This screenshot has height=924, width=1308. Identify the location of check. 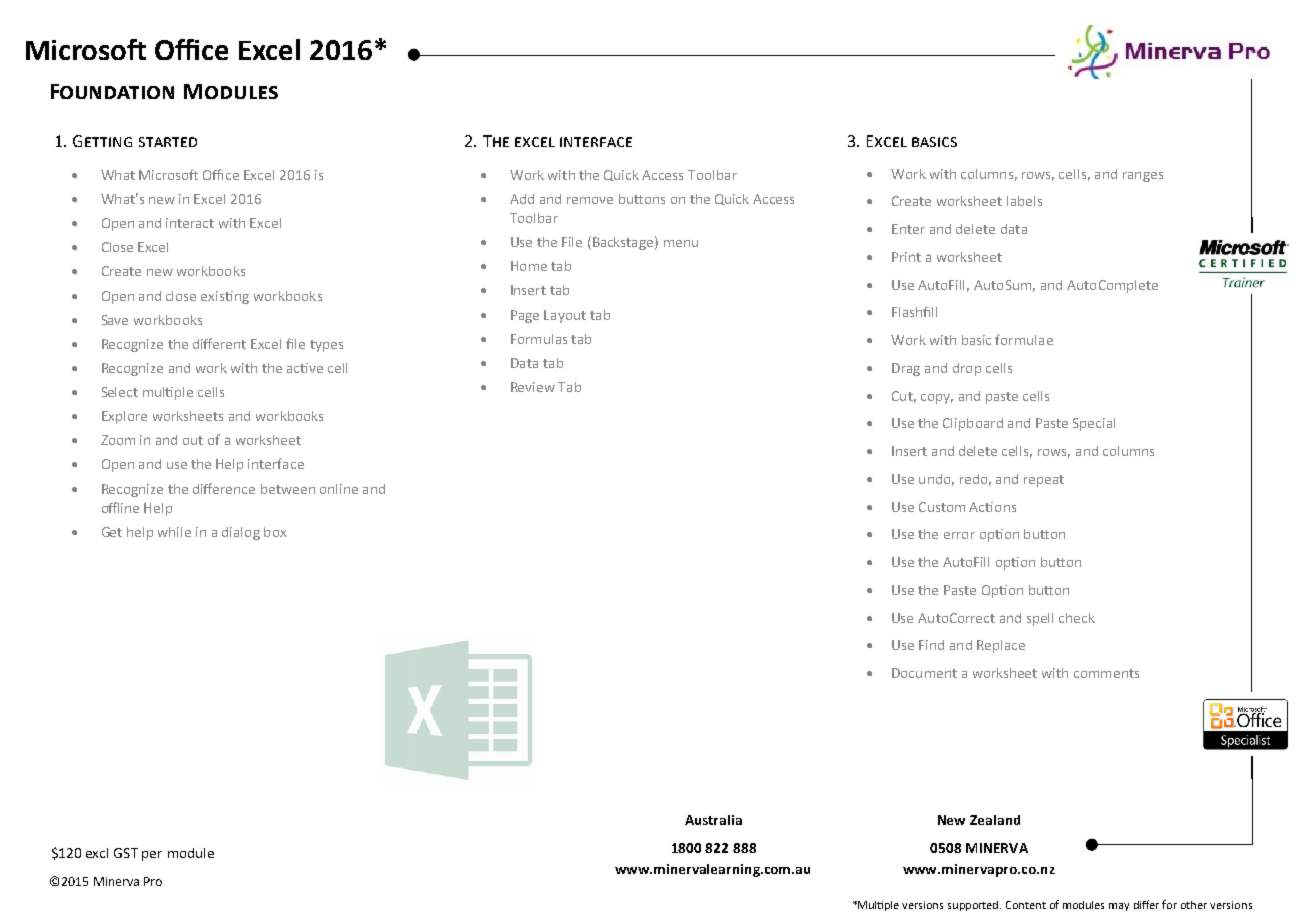
(1077, 618).
